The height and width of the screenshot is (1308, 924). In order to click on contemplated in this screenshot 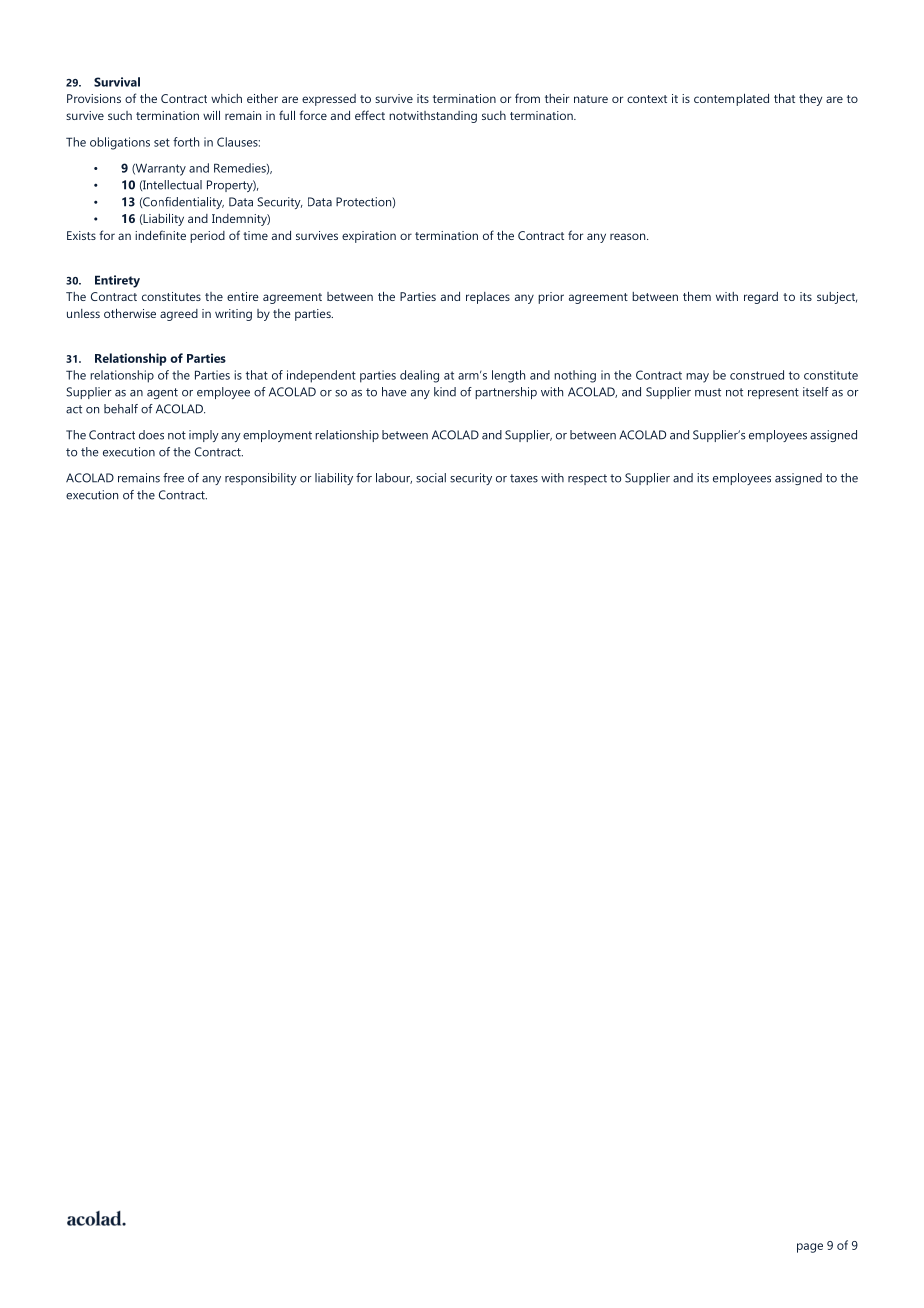, I will do `click(731, 99)`.
